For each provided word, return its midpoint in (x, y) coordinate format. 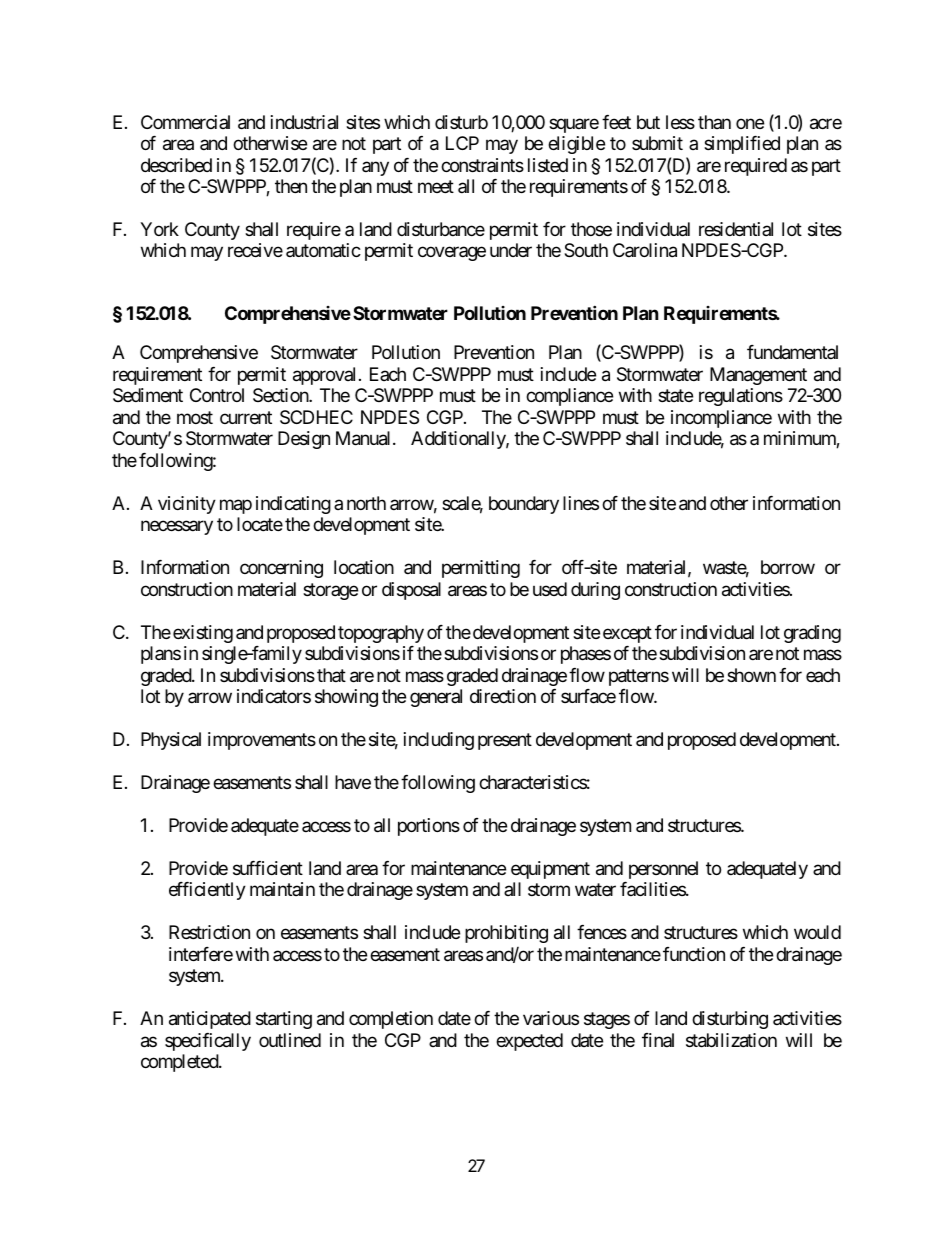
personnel (663, 870)
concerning (281, 569)
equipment (550, 870)
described (176, 165)
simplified (742, 145)
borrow (788, 567)
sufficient (268, 868)
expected (529, 1042)
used (550, 589)
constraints (482, 165)
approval (324, 376)
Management (758, 376)
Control (217, 395)
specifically (208, 1042)
